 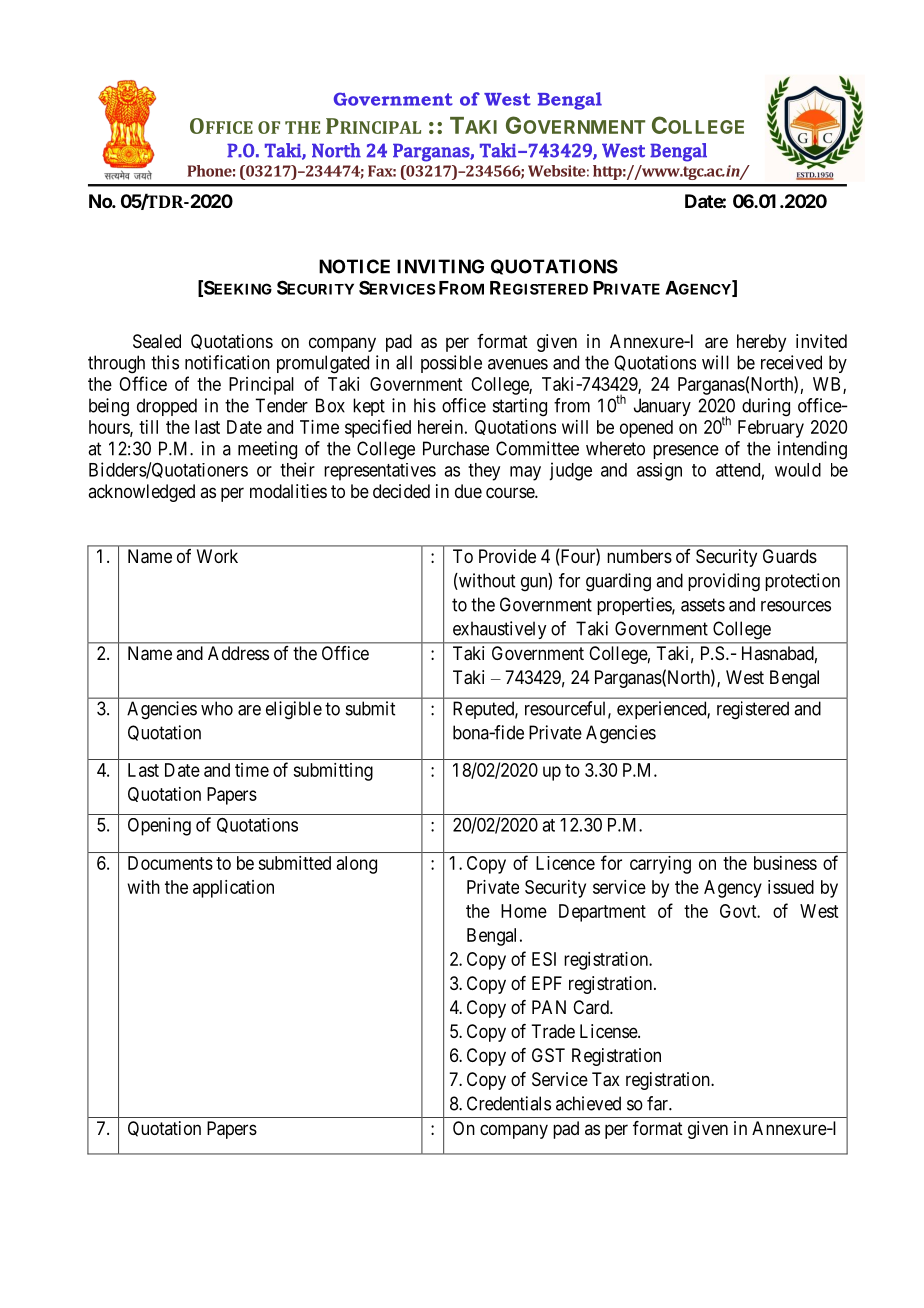 What do you see at coordinates (440, 266) in the document?
I see `INVITING` at bounding box center [440, 266].
